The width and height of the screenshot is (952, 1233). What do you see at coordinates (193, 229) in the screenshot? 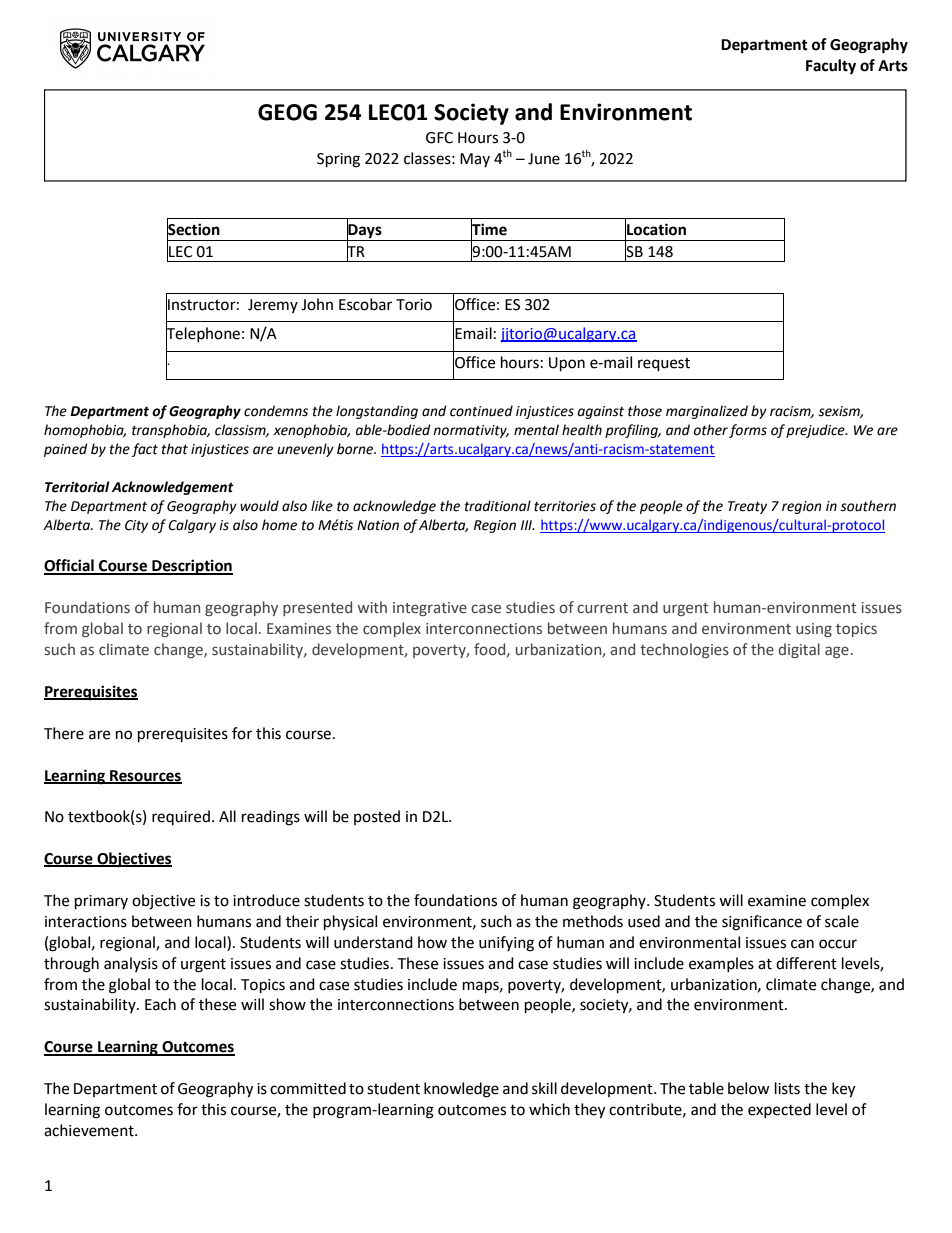
I see `Section` at bounding box center [193, 229].
